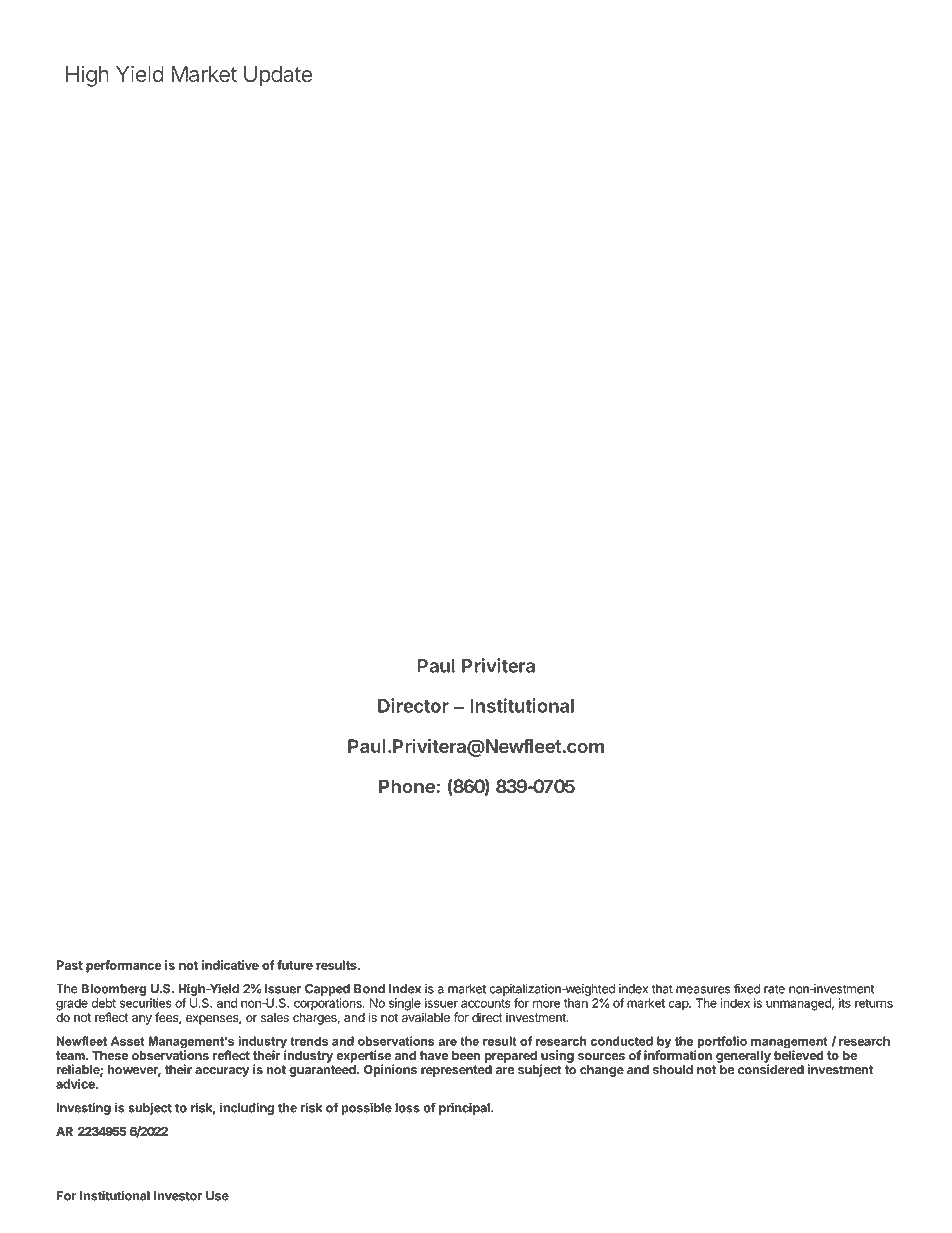 Image resolution: width=952 pixels, height=1233 pixels. I want to click on fixed, so click(747, 988).
